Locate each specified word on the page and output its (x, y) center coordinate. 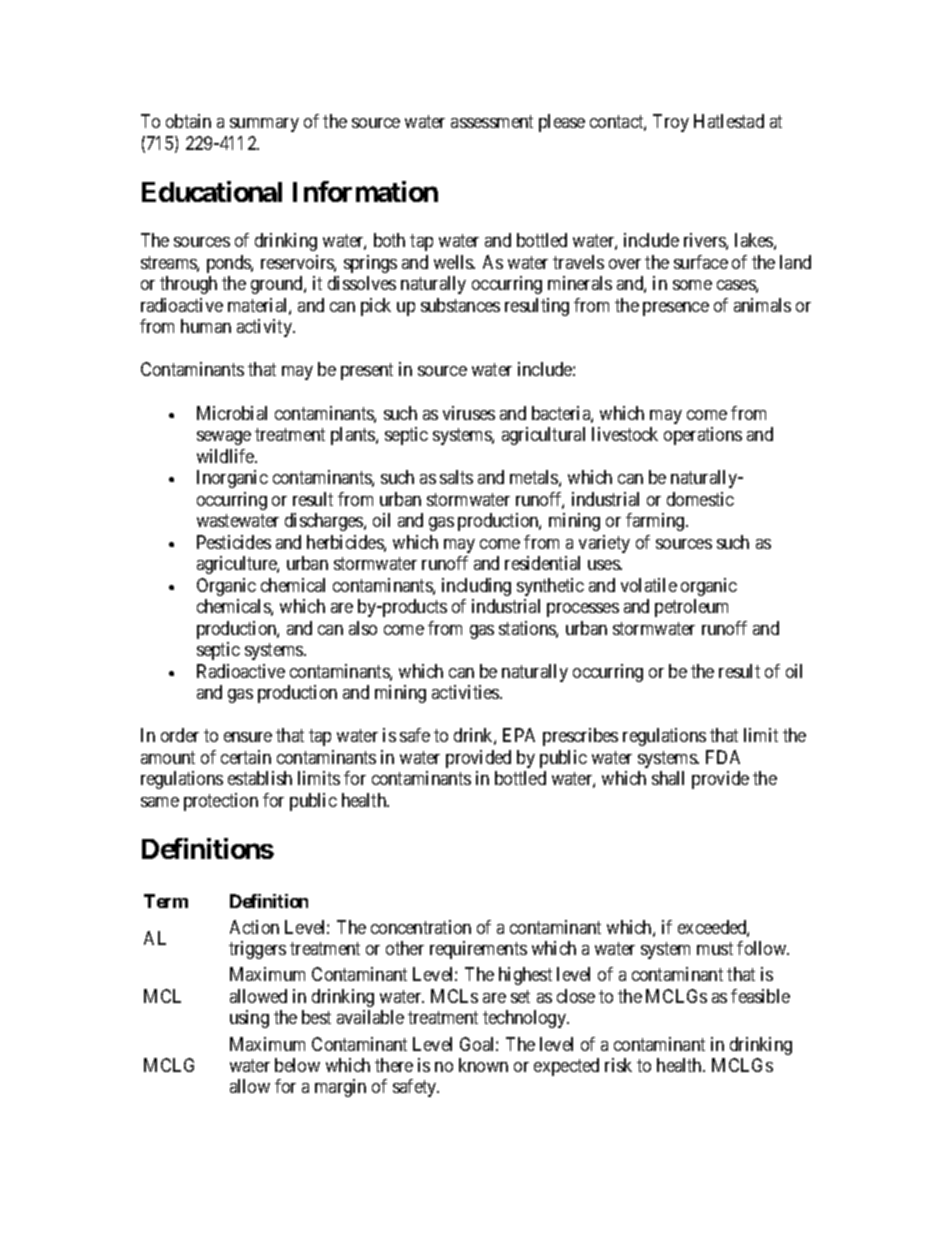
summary (264, 125)
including (476, 587)
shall (668, 778)
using (249, 1019)
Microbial (232, 413)
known (483, 1065)
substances (460, 305)
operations (703, 436)
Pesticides (234, 542)
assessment (492, 122)
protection (221, 802)
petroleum (691, 608)
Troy (671, 123)
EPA (519, 735)
